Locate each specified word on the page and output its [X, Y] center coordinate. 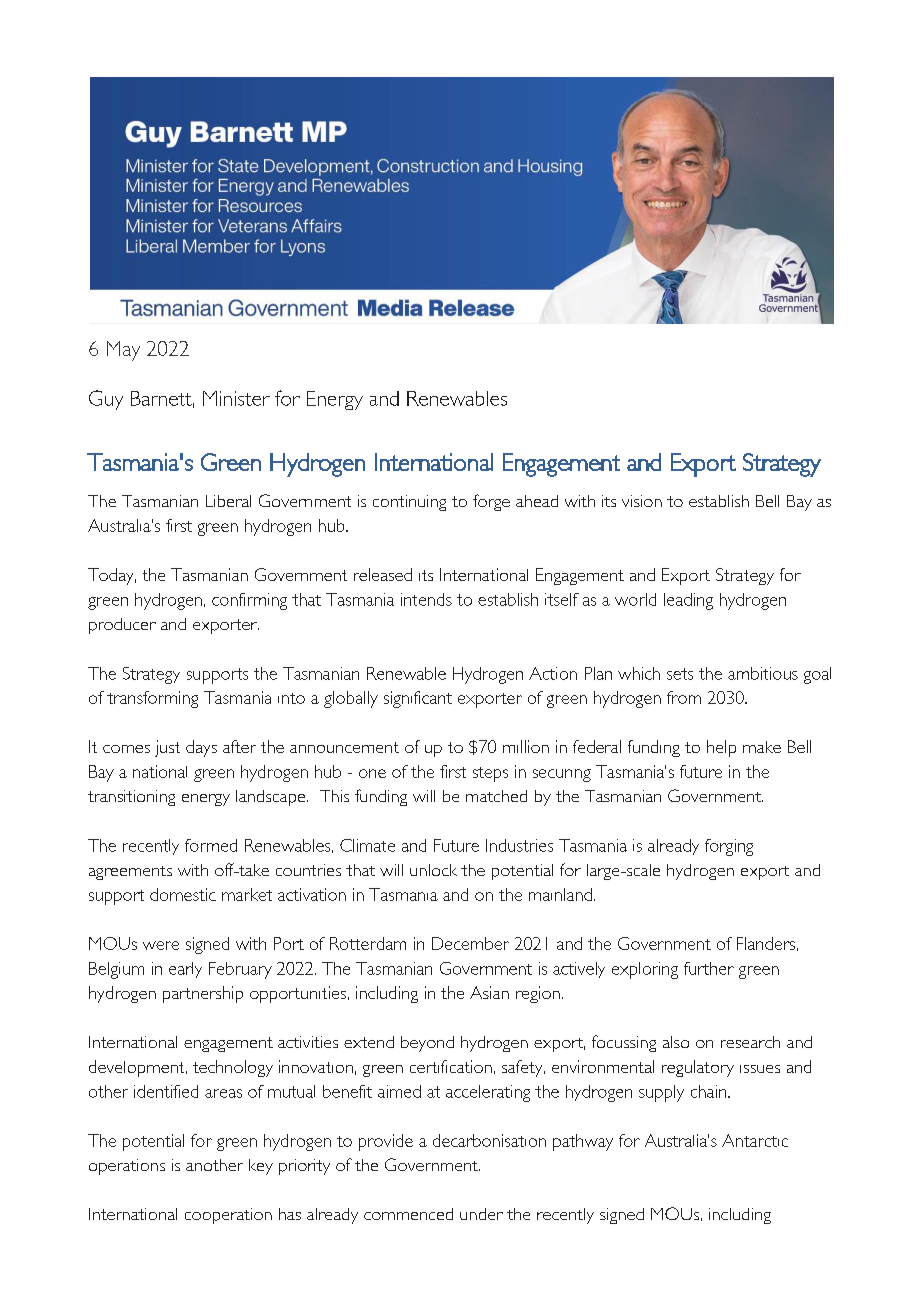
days [201, 748]
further [709, 968]
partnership [203, 994]
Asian [489, 992]
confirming [249, 601]
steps [490, 774]
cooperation [228, 1216]
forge [491, 502]
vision [642, 501]
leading [688, 601]
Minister [236, 398]
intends [426, 599]
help [721, 748]
